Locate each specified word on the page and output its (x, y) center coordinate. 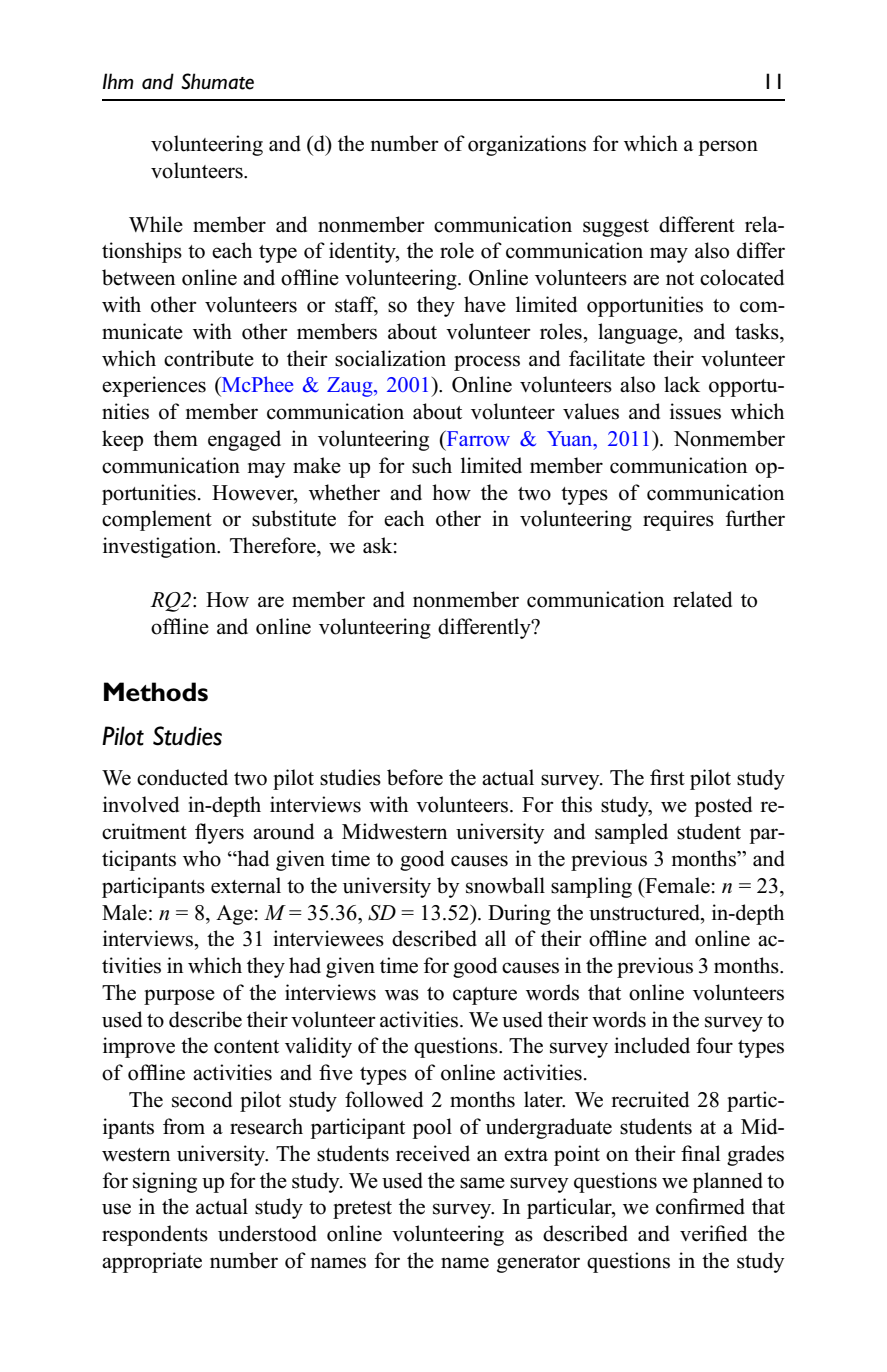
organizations (527, 145)
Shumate (217, 81)
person (728, 148)
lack (682, 384)
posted (723, 806)
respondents (155, 1235)
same (482, 1183)
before (415, 777)
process (487, 363)
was (402, 995)
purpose (179, 997)
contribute (209, 358)
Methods (156, 692)
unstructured (645, 912)
